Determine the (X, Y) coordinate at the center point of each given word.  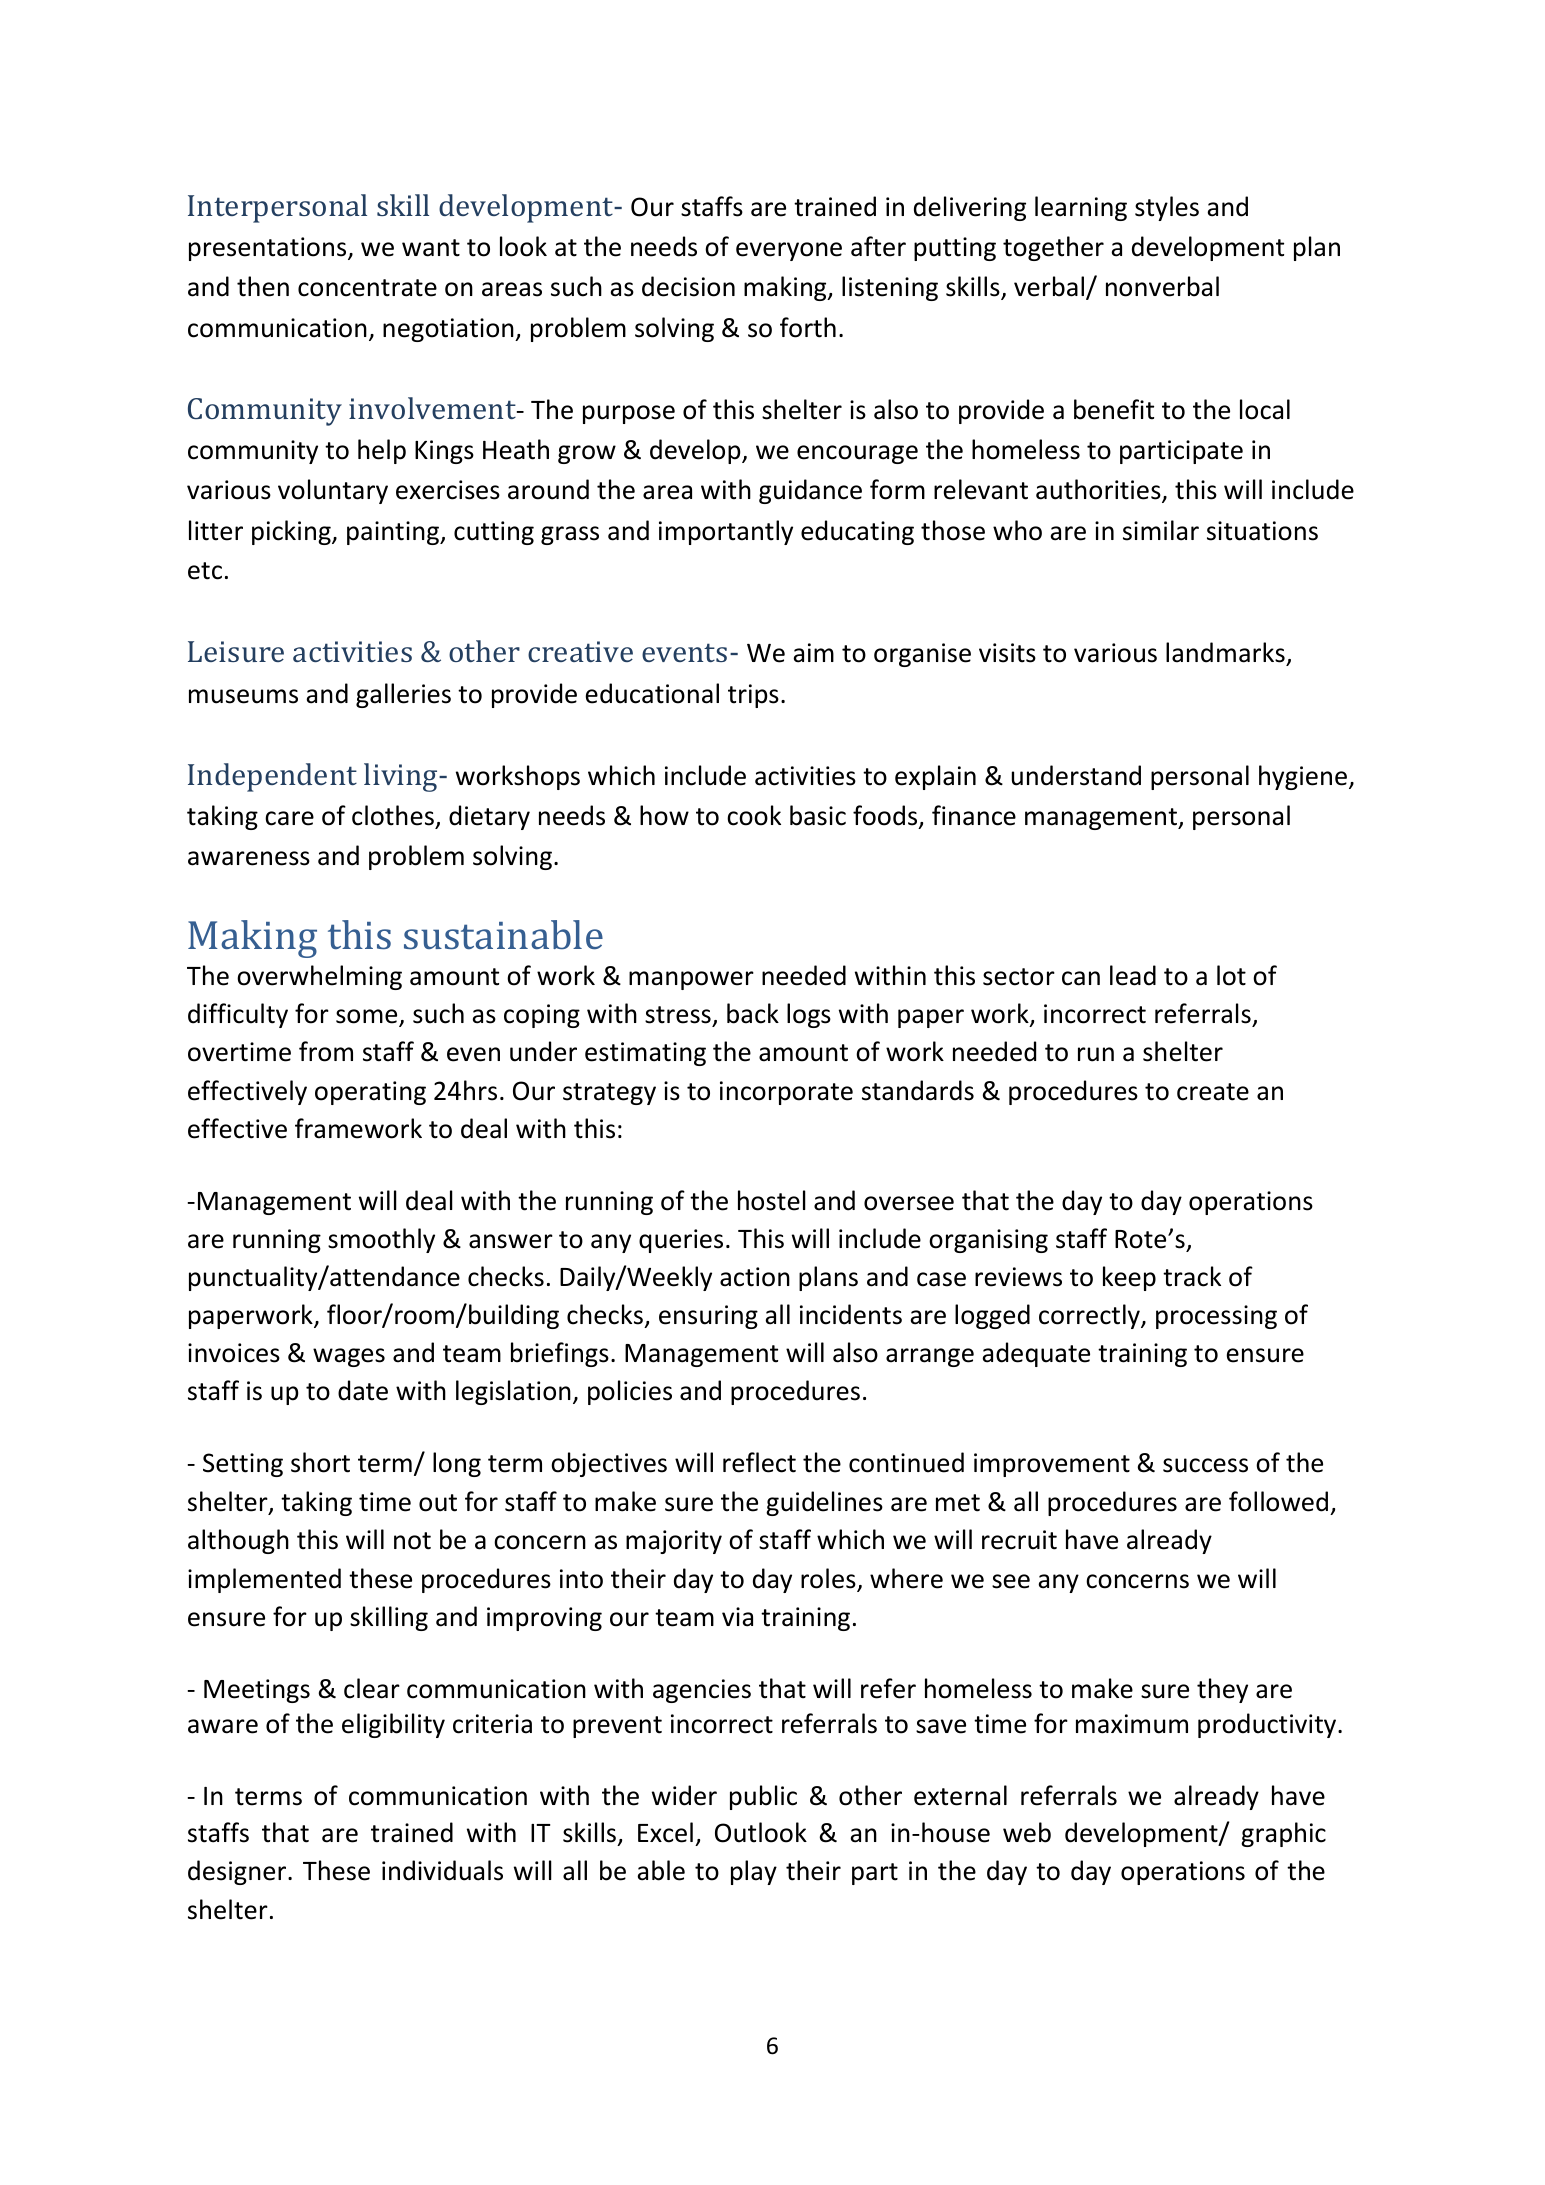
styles (1167, 208)
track (1192, 1276)
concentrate (367, 288)
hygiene (1303, 777)
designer (238, 1872)
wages (349, 1357)
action (755, 1277)
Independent (272, 777)
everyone (789, 251)
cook (754, 815)
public (763, 1797)
